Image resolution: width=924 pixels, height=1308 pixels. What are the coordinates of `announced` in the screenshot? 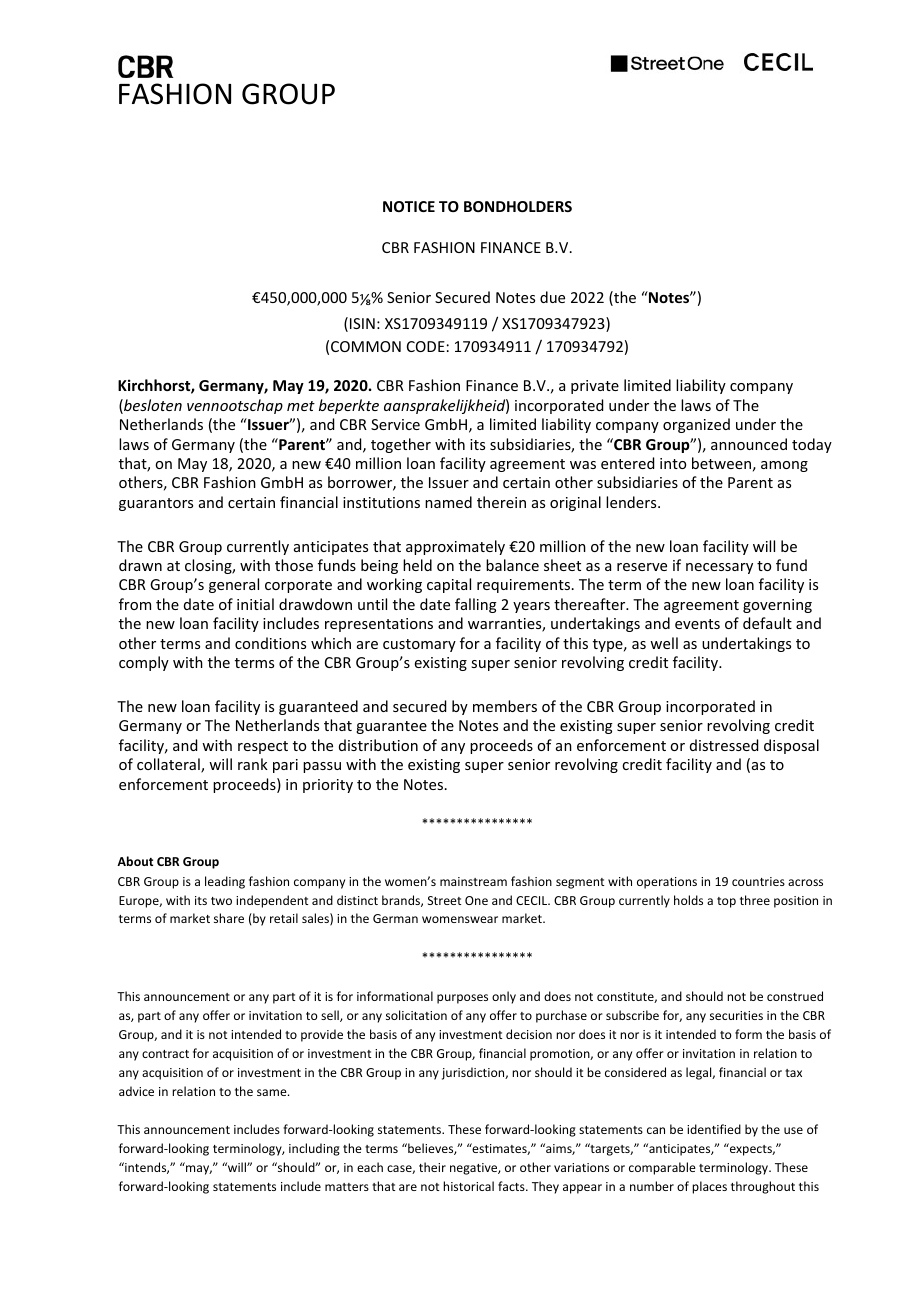 It's located at (749, 444).
